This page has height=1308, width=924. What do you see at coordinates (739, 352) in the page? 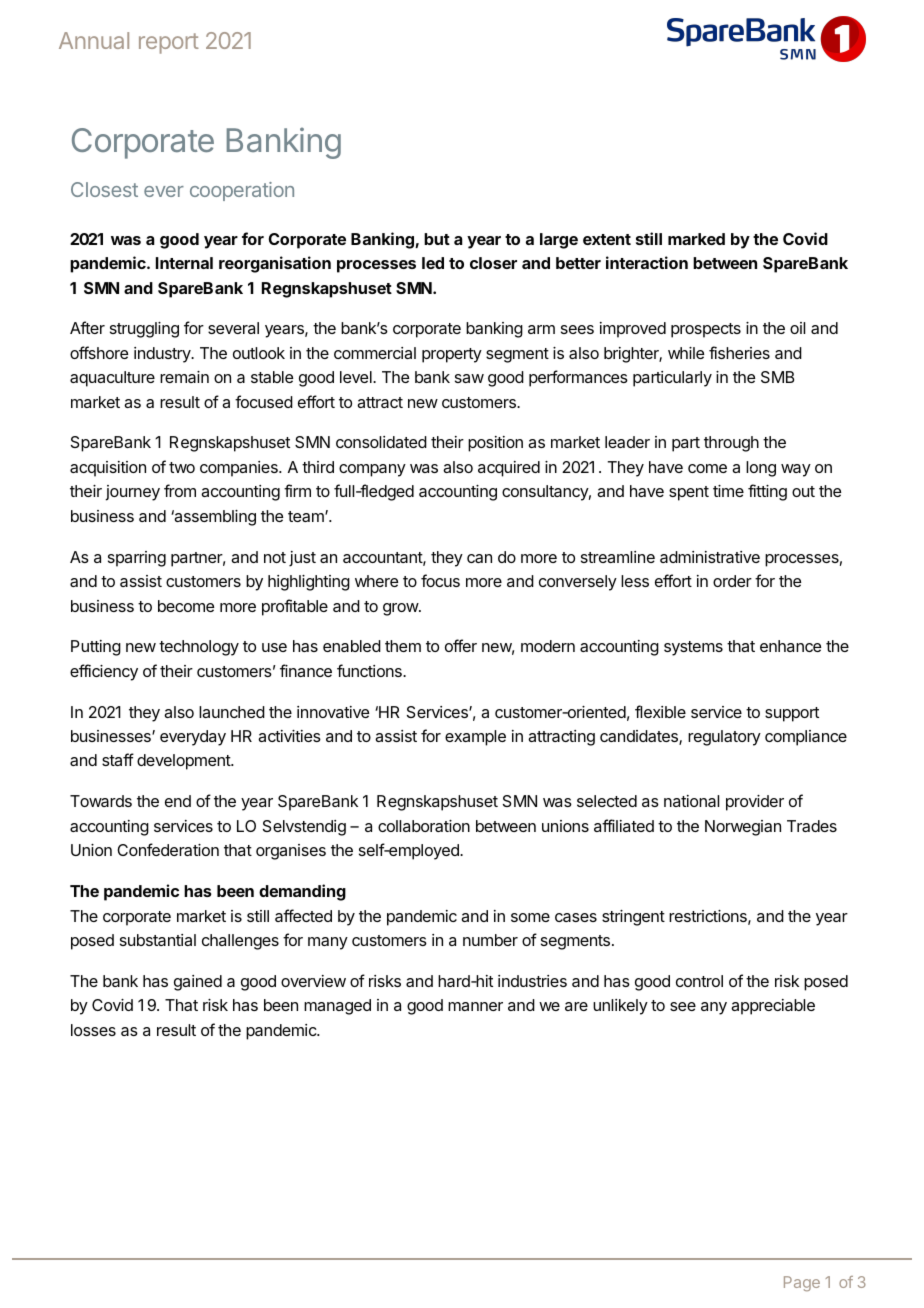
I see `fisheries` at bounding box center [739, 352].
